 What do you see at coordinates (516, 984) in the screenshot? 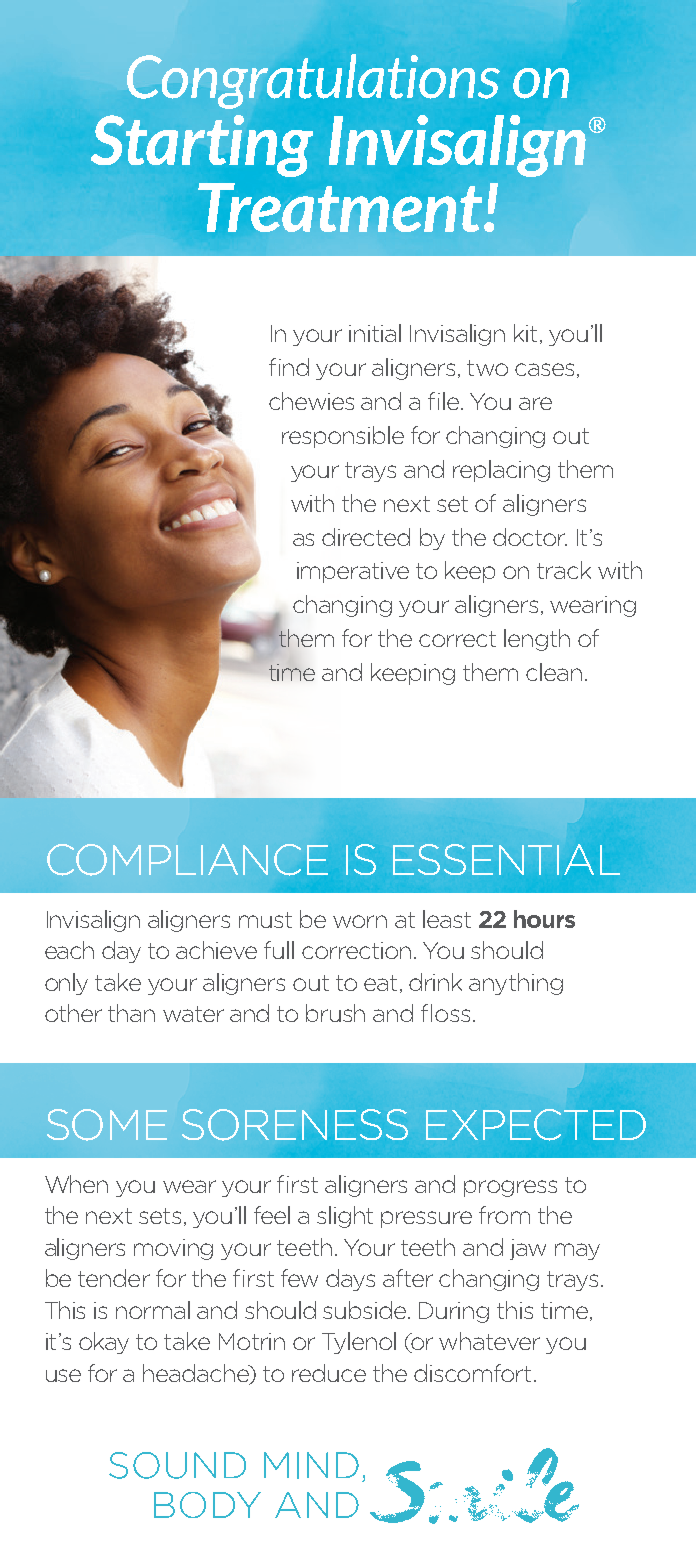
I see `anything` at bounding box center [516, 984].
